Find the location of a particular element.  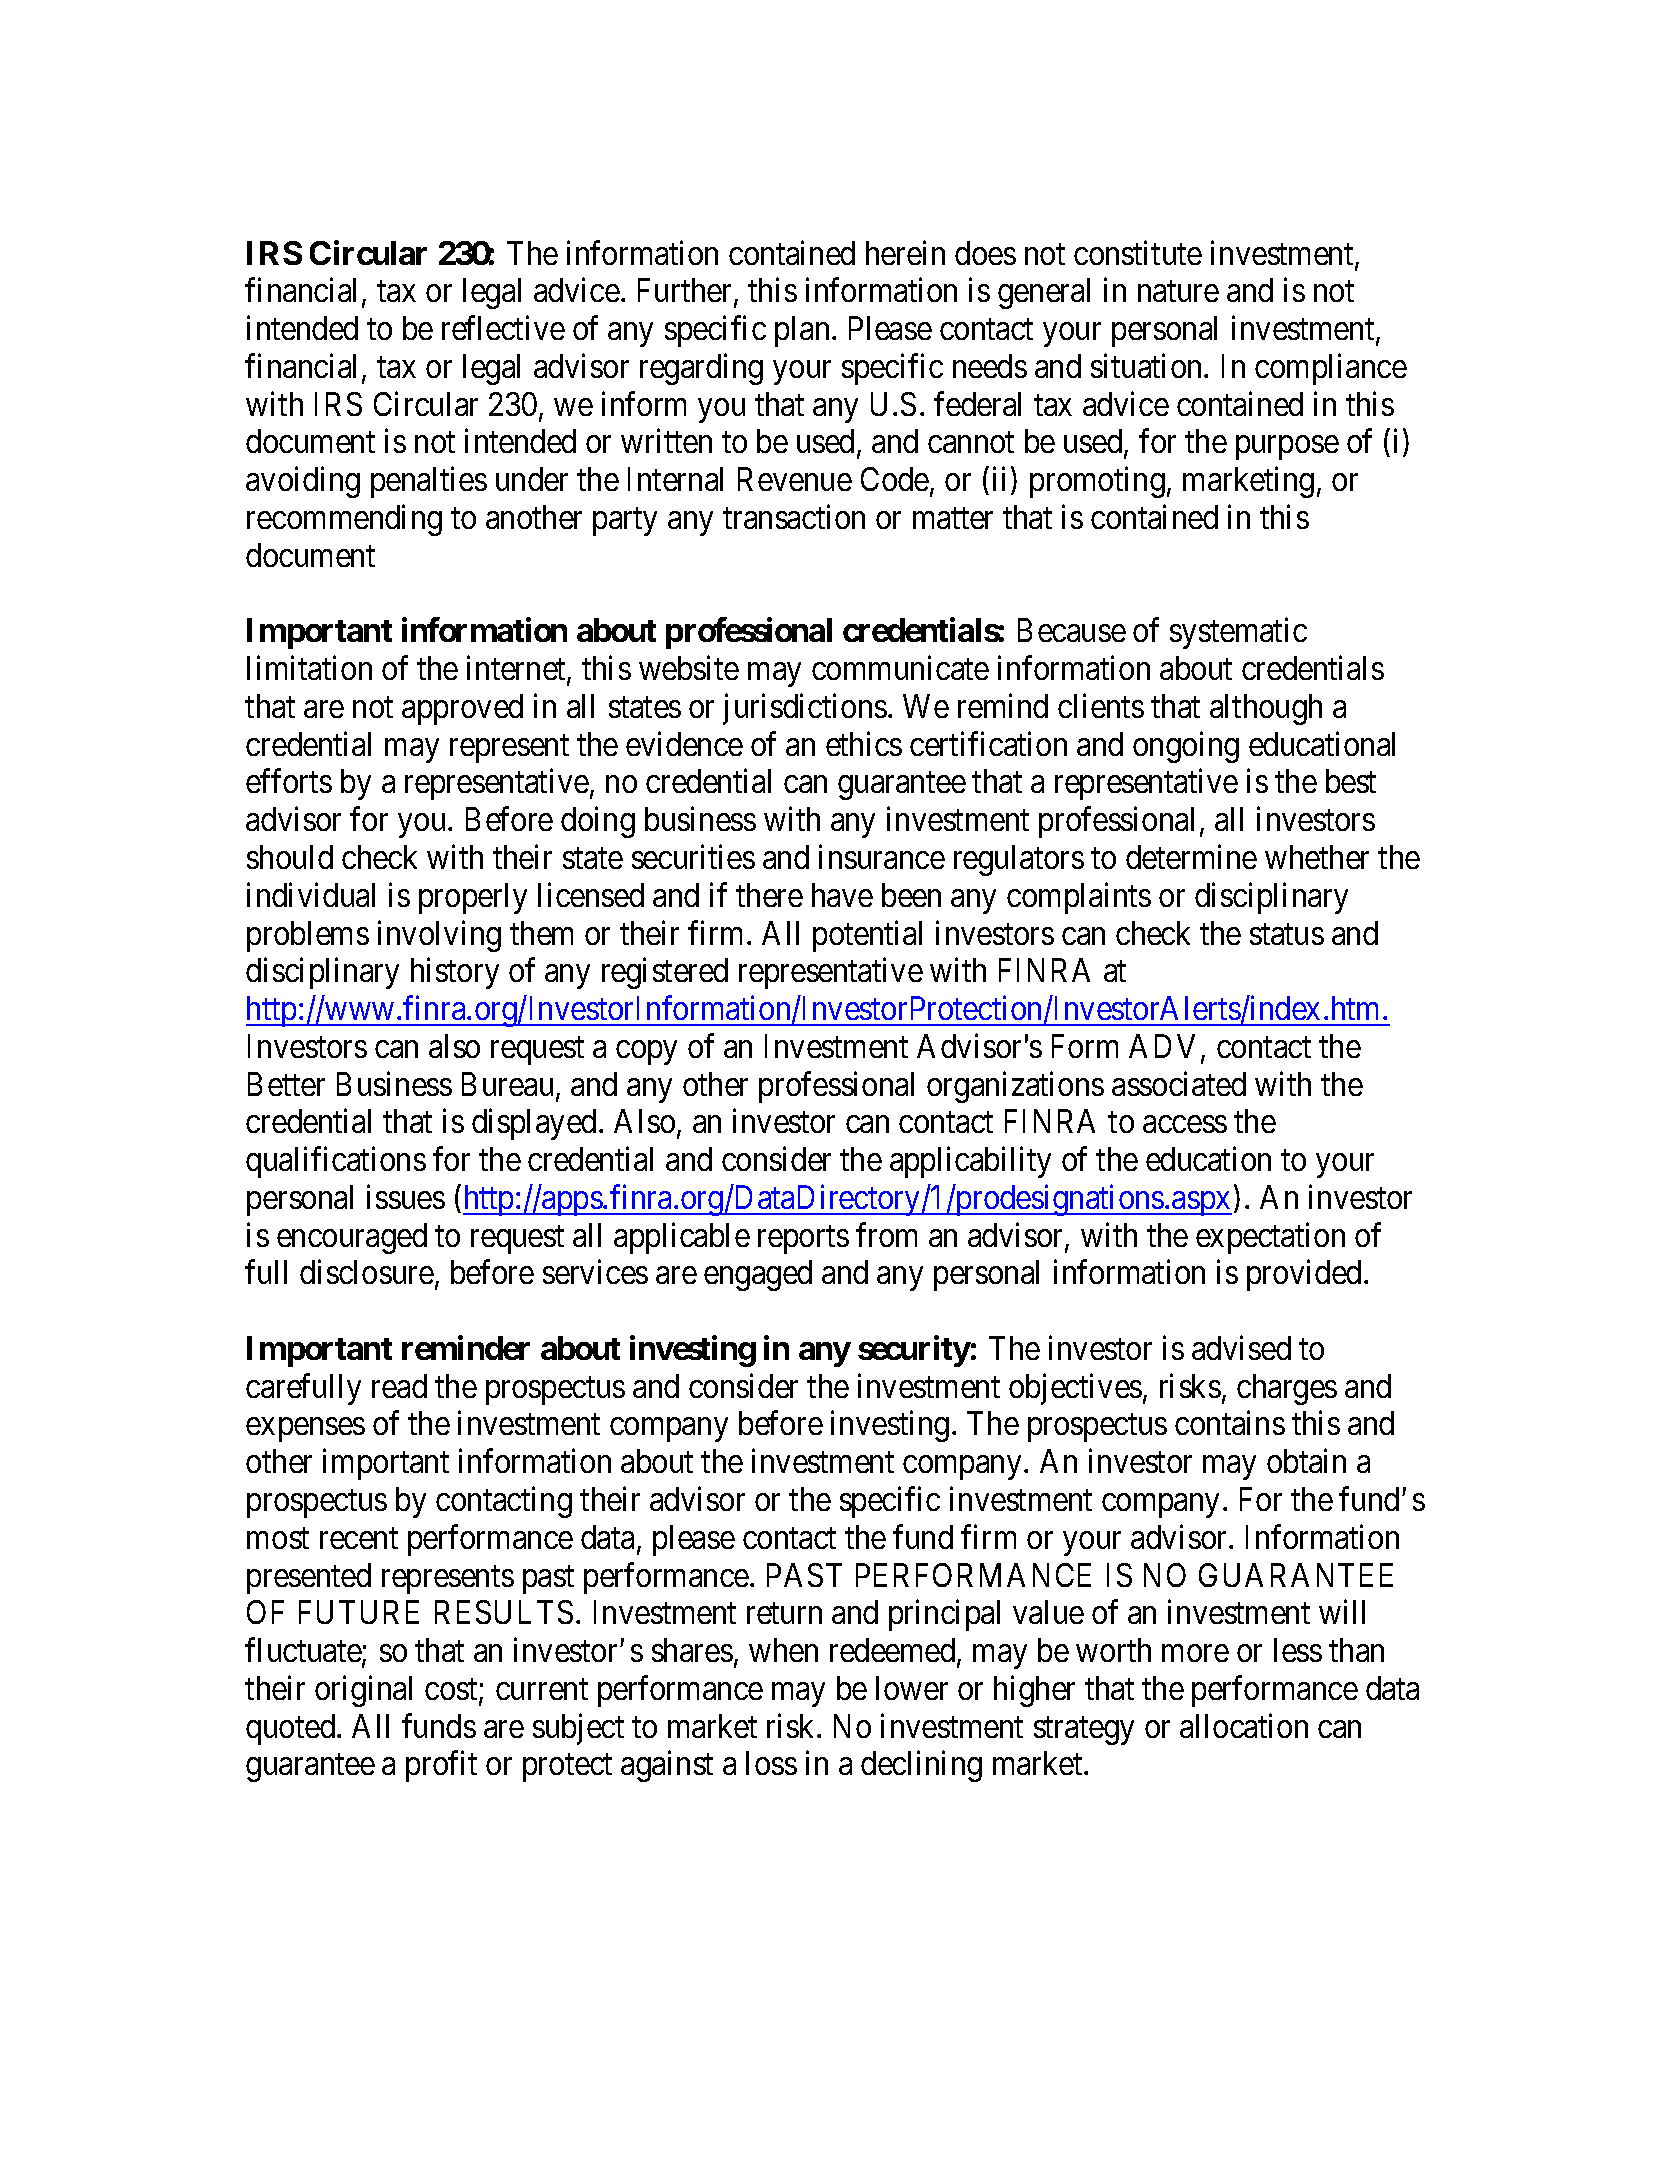

plan is located at coordinates (804, 331).
